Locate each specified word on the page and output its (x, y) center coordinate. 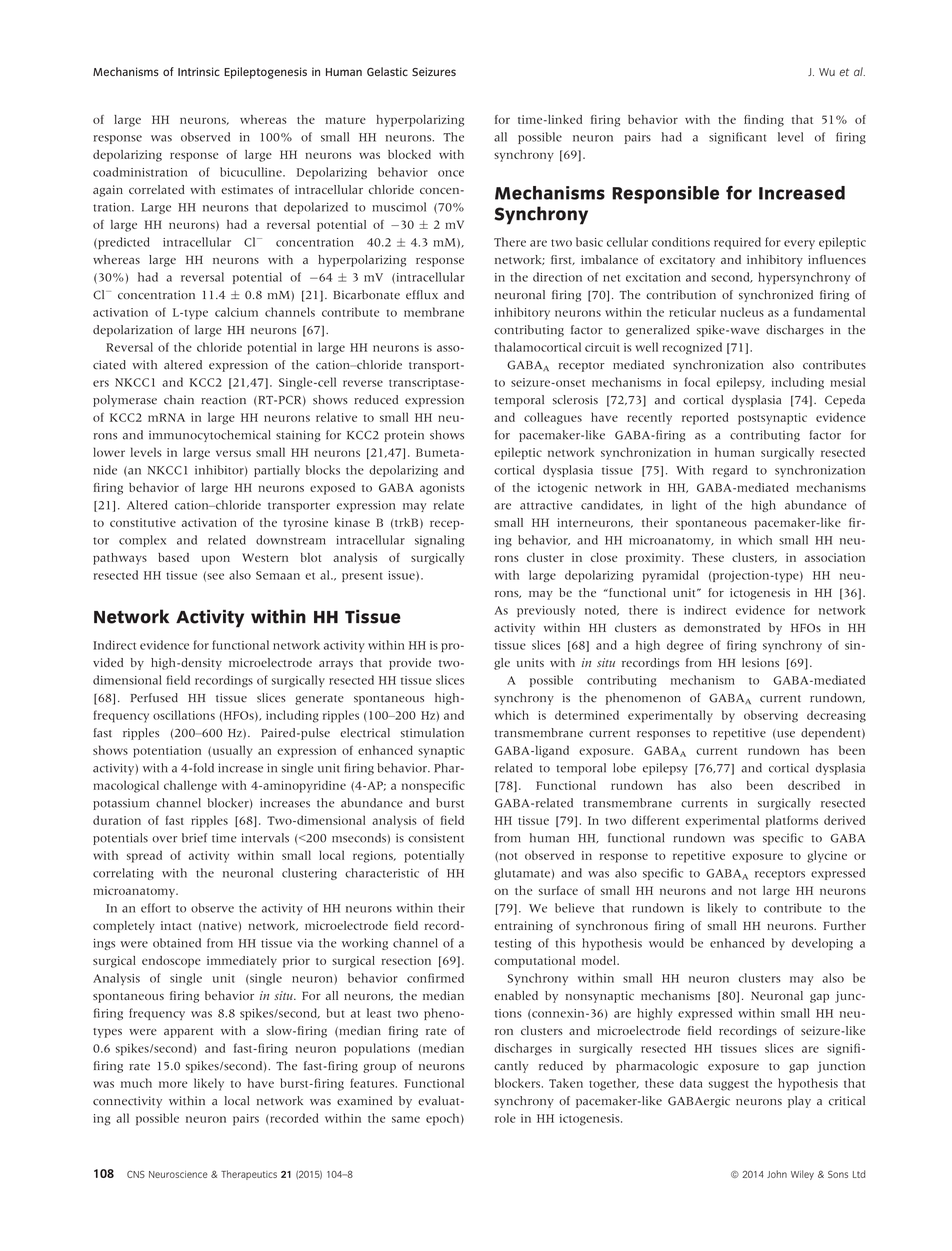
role (505, 1118)
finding (764, 121)
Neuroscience (178, 1174)
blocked (409, 154)
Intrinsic (199, 71)
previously (546, 611)
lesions (760, 662)
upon (216, 560)
